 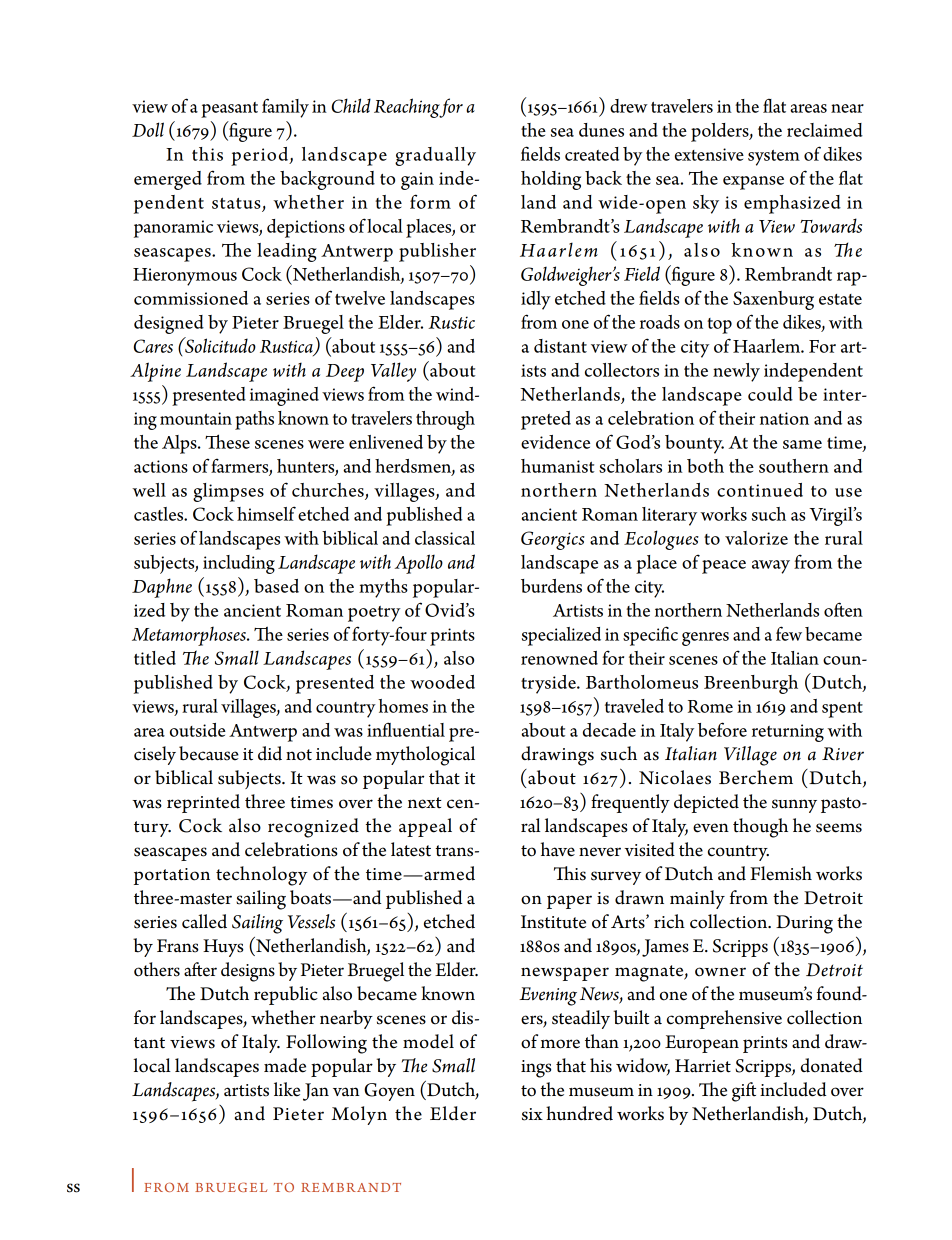 What do you see at coordinates (435, 156) in the document?
I see `gradually` at bounding box center [435, 156].
